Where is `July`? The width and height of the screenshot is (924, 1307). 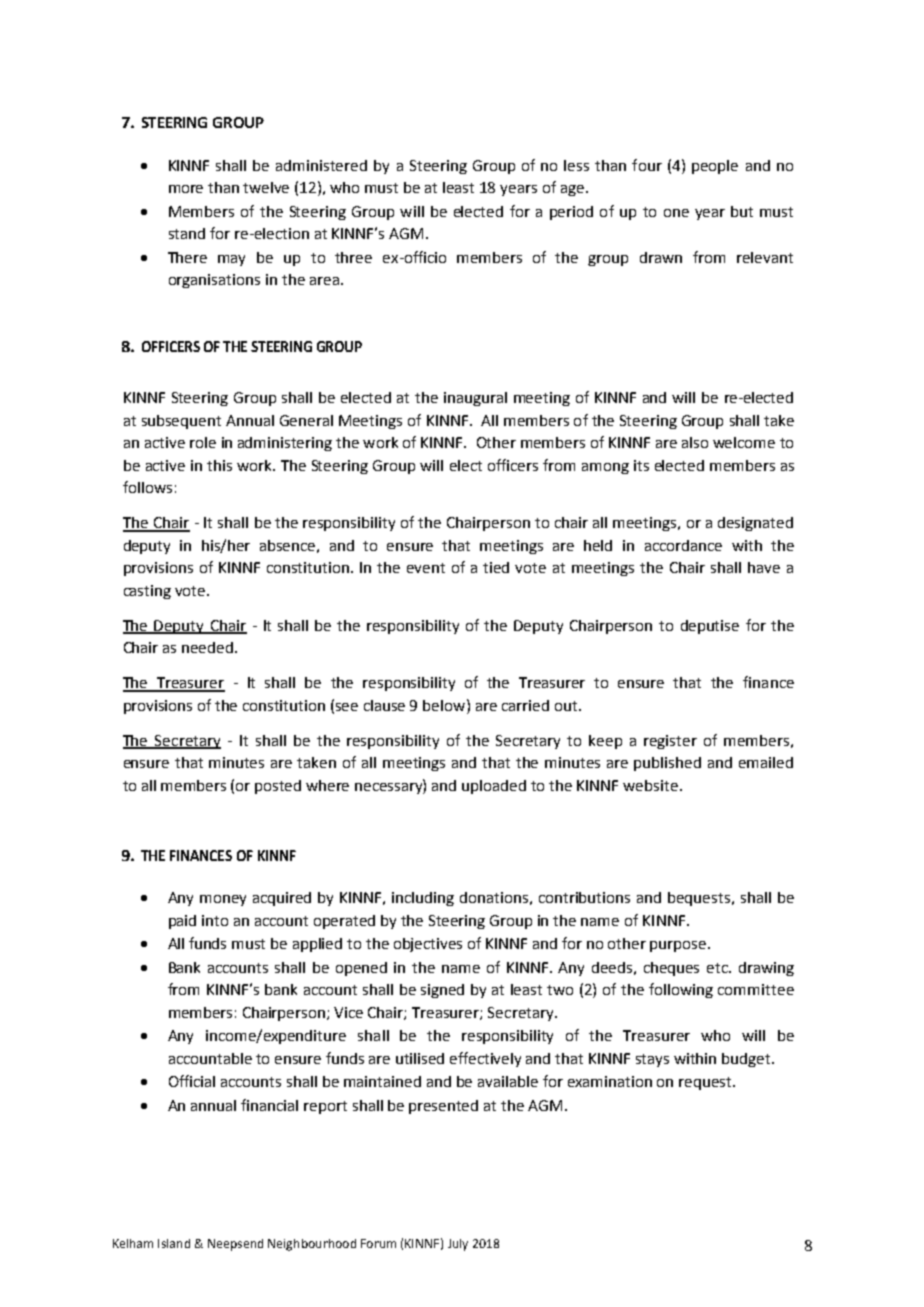
July is located at coordinates (458, 1245).
